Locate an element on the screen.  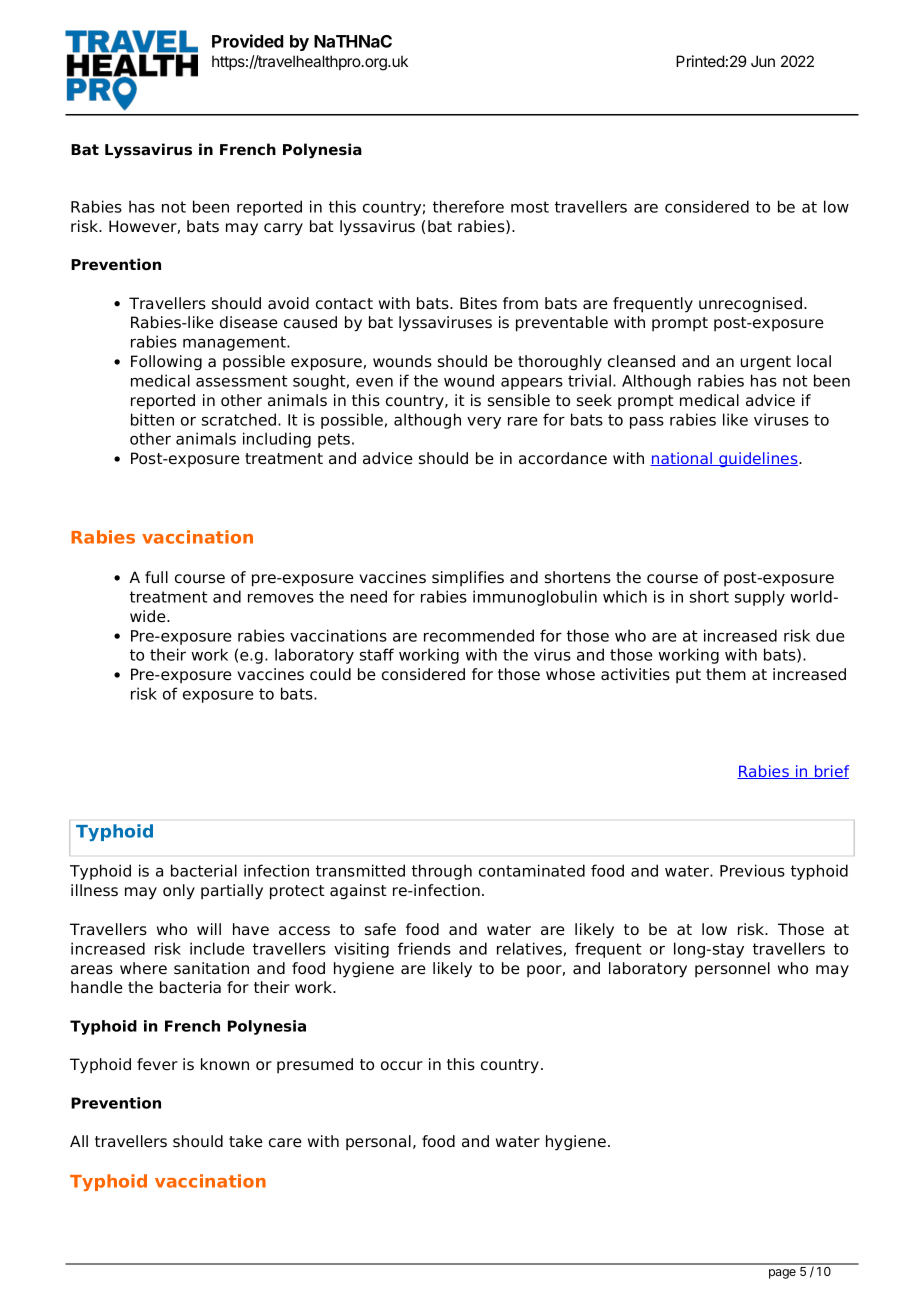
page is located at coordinates (782, 1274).
